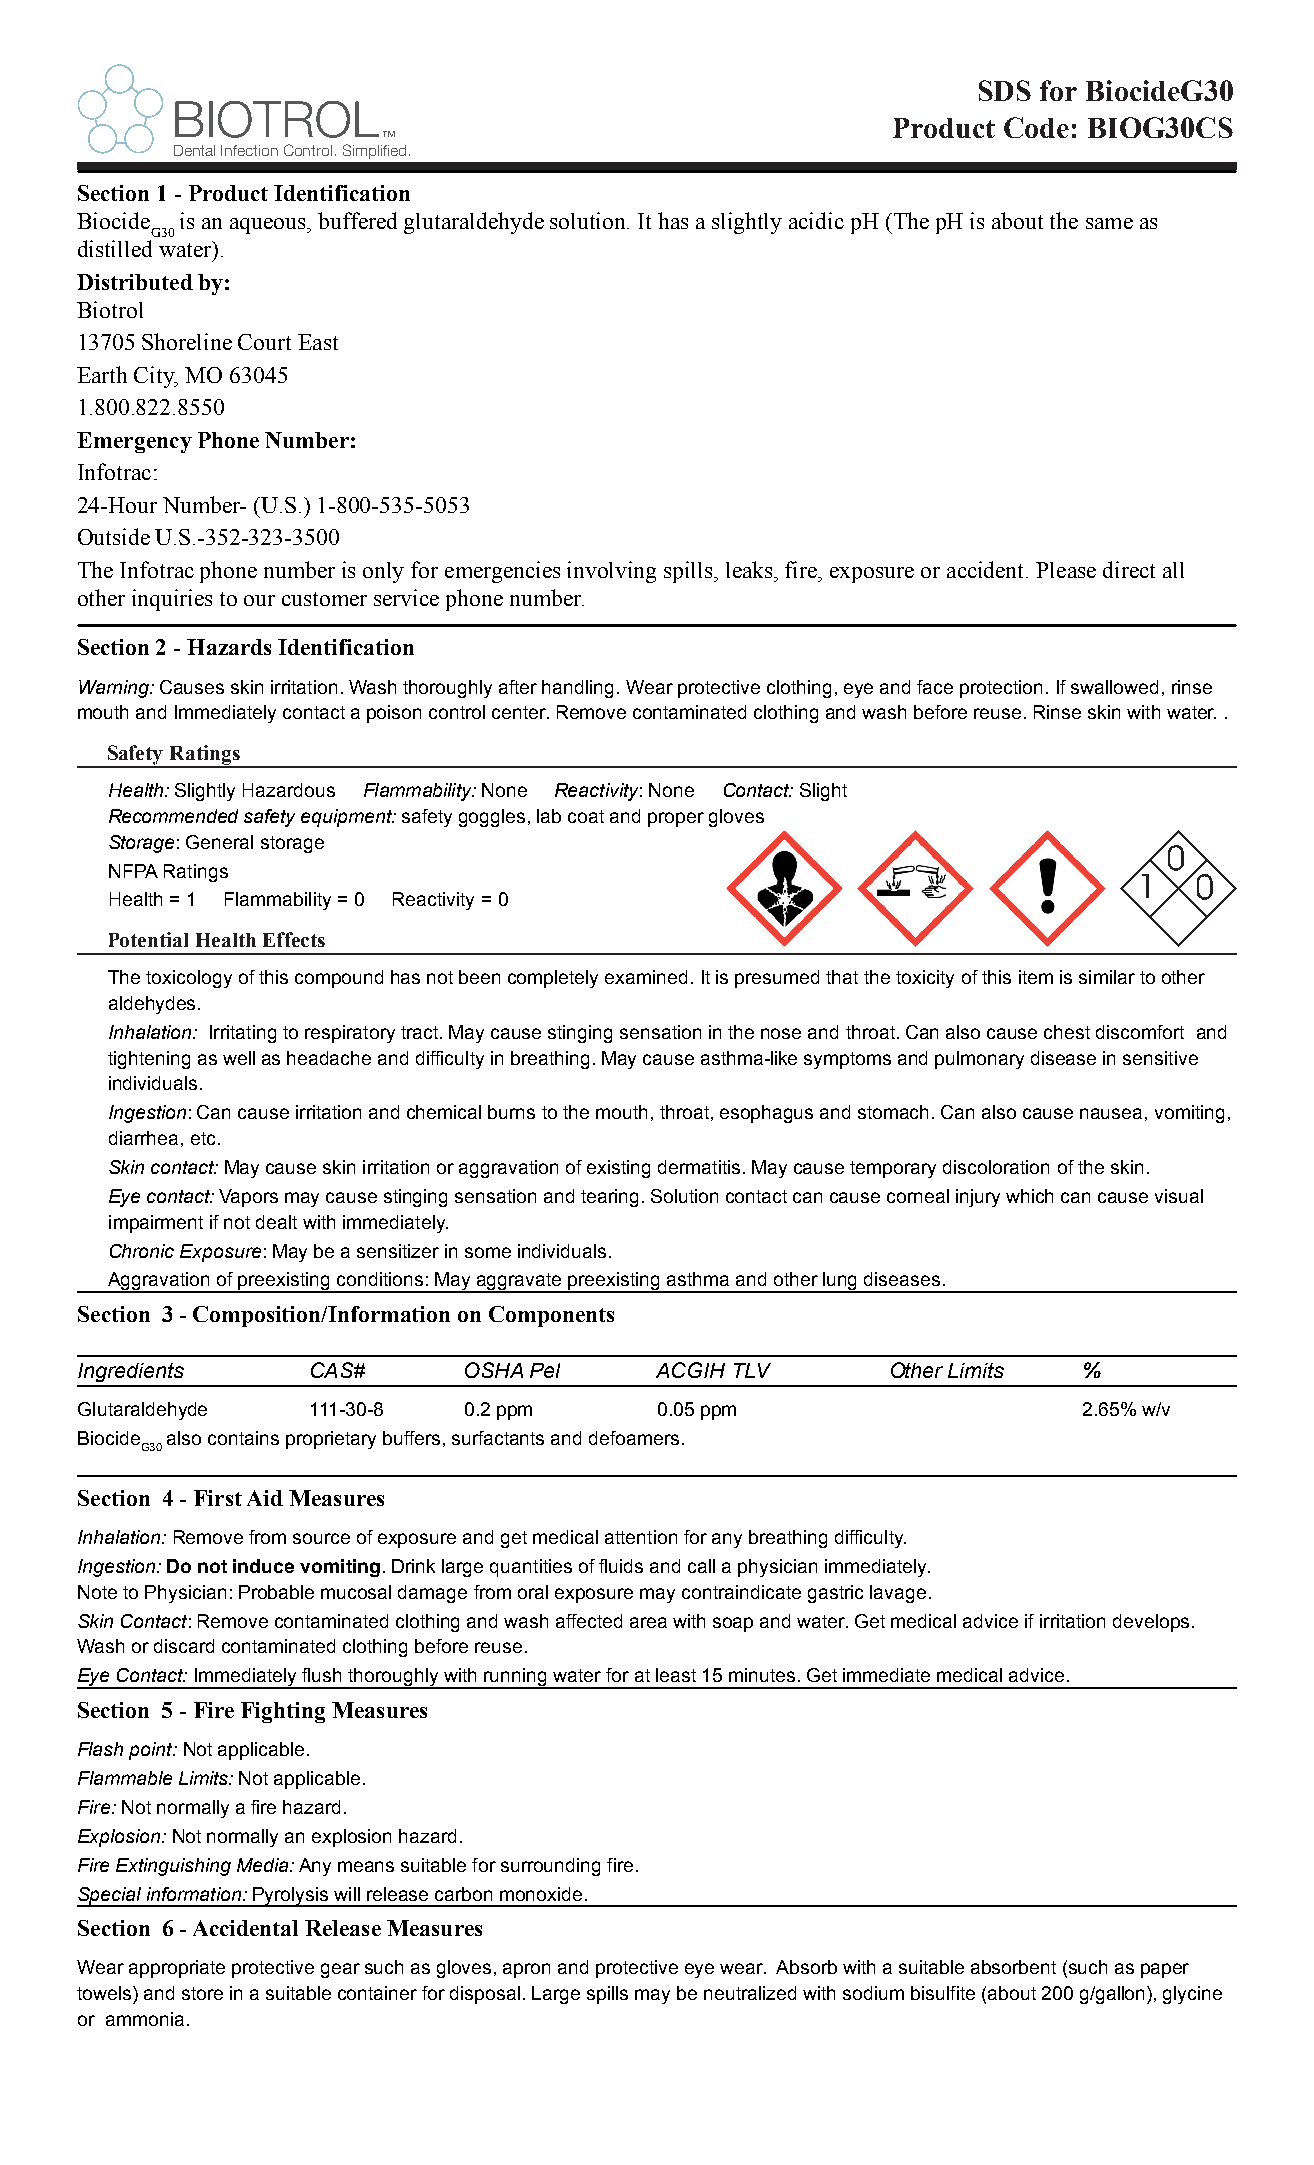 The height and width of the image is (2165, 1314). What do you see at coordinates (676, 819) in the image?
I see `proper` at bounding box center [676, 819].
